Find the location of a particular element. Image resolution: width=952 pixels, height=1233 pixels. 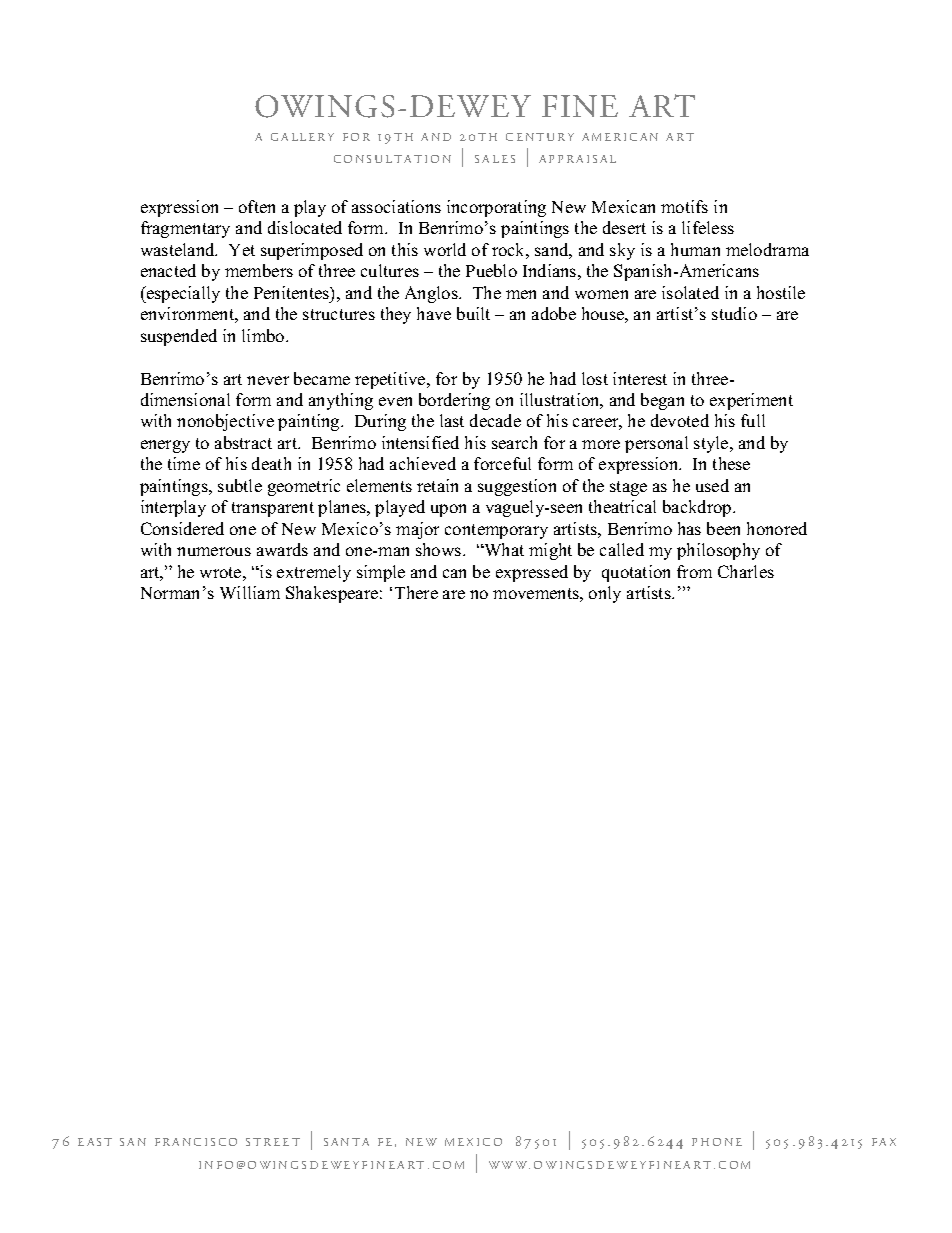

Charles is located at coordinates (746, 571).
